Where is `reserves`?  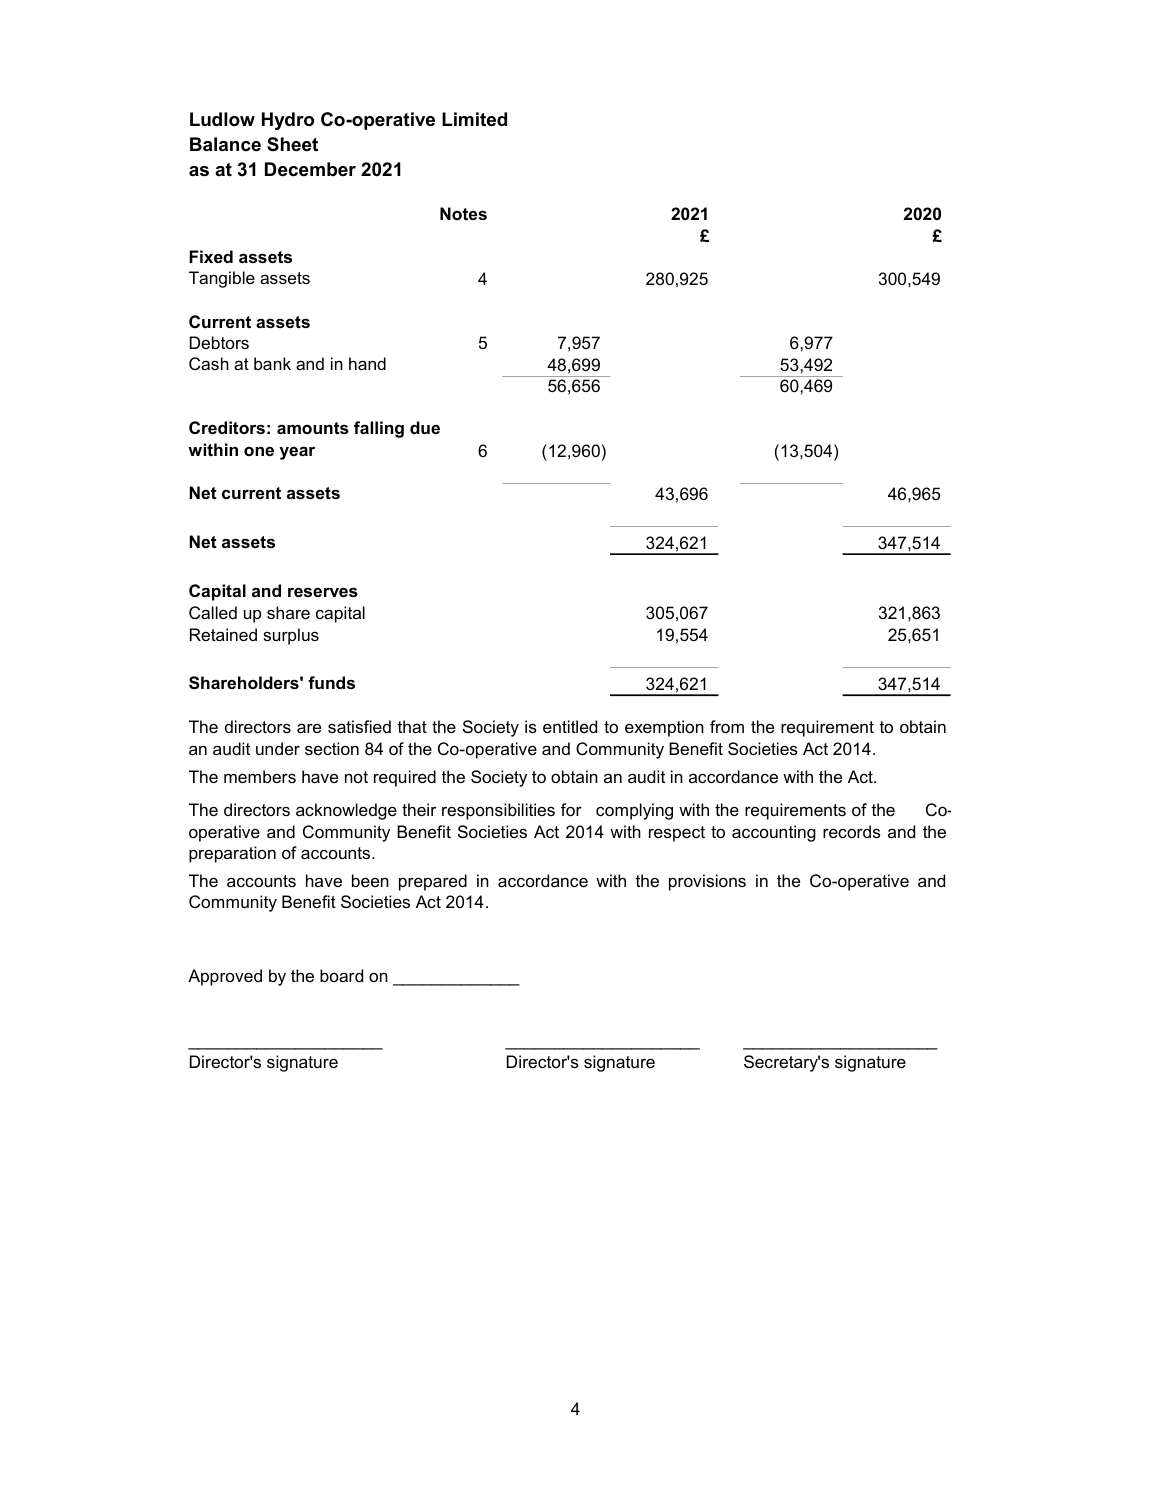
reserves is located at coordinates (323, 592).
